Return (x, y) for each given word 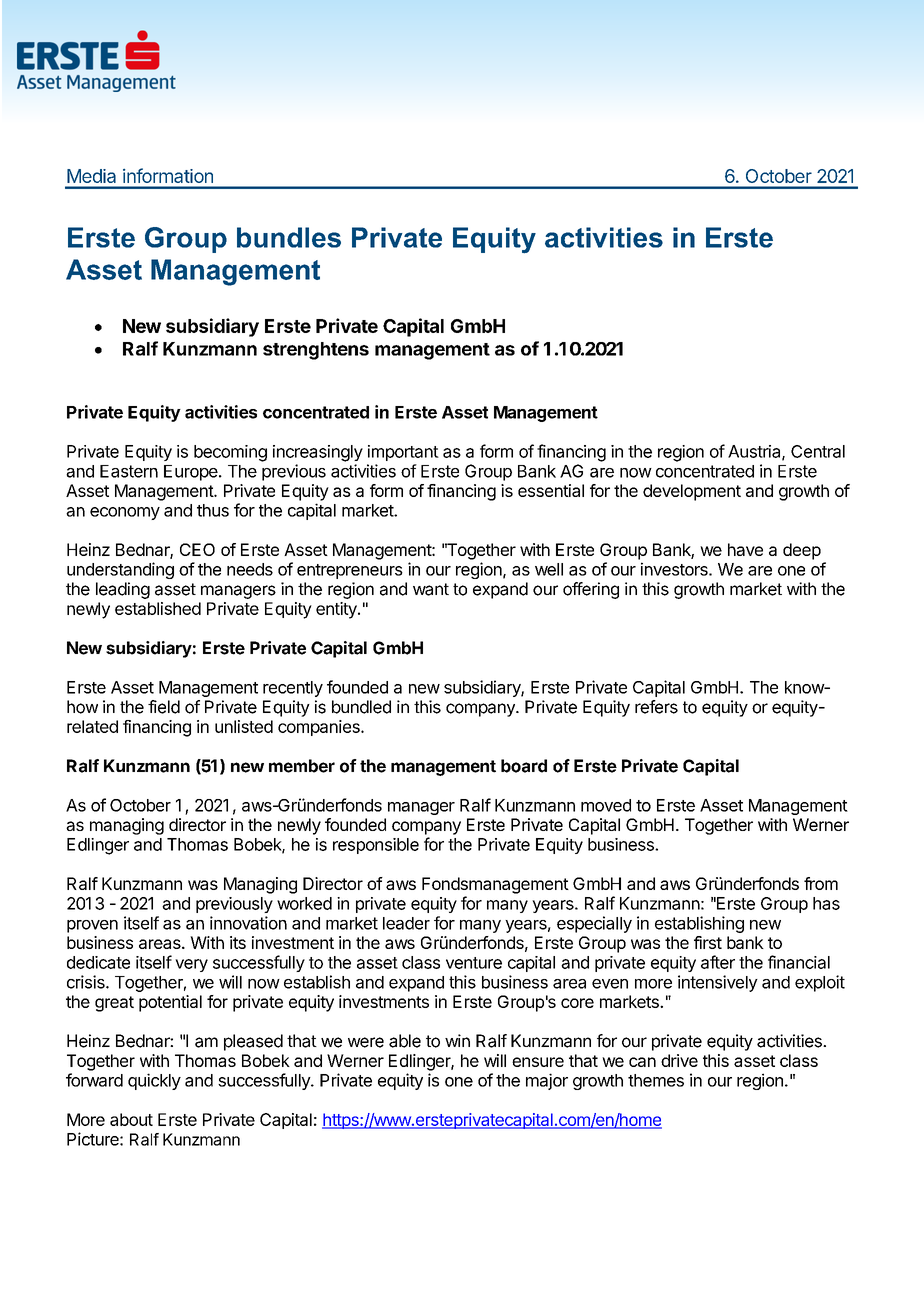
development (692, 492)
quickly (154, 1081)
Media (91, 176)
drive (679, 1060)
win (457, 1040)
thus (213, 510)
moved (606, 805)
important (403, 453)
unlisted (244, 726)
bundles (289, 237)
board (524, 766)
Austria (755, 452)
